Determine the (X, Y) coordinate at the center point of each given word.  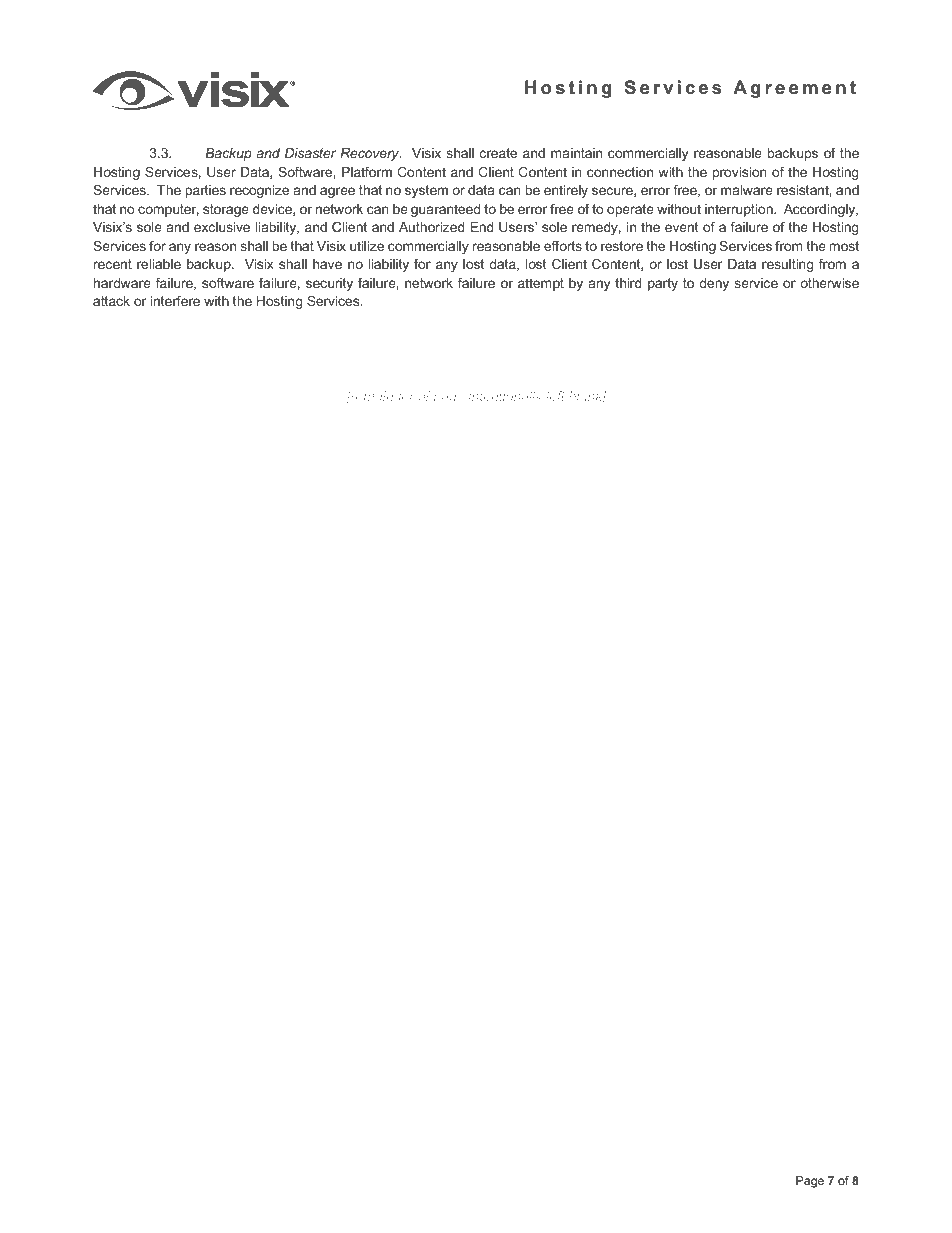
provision (740, 173)
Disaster (310, 153)
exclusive (222, 227)
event (682, 227)
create (498, 153)
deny (714, 284)
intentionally (505, 397)
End (482, 227)
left (555, 396)
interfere (175, 301)
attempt (541, 284)
